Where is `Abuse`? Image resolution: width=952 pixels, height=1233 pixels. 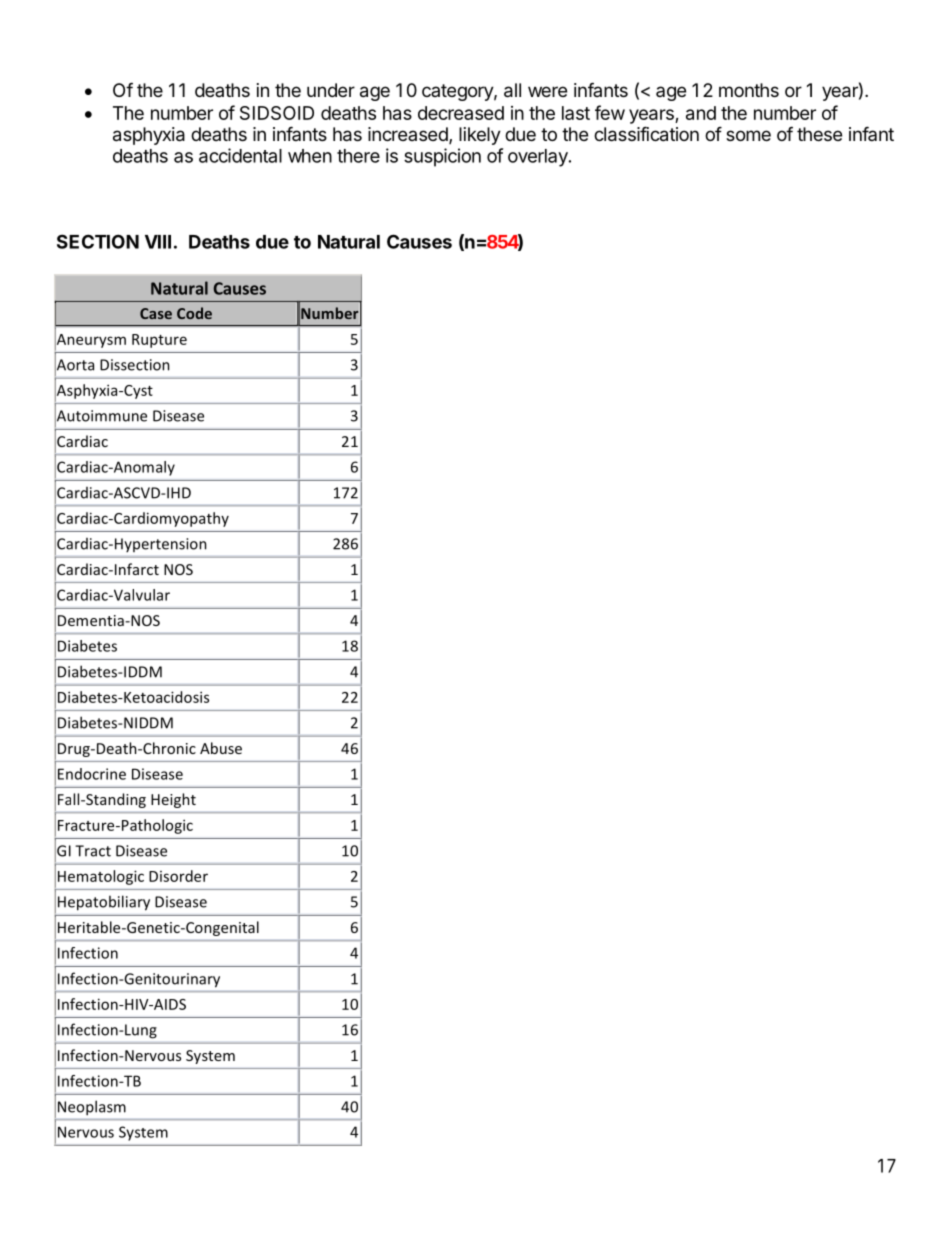
Abuse is located at coordinates (221, 748).
